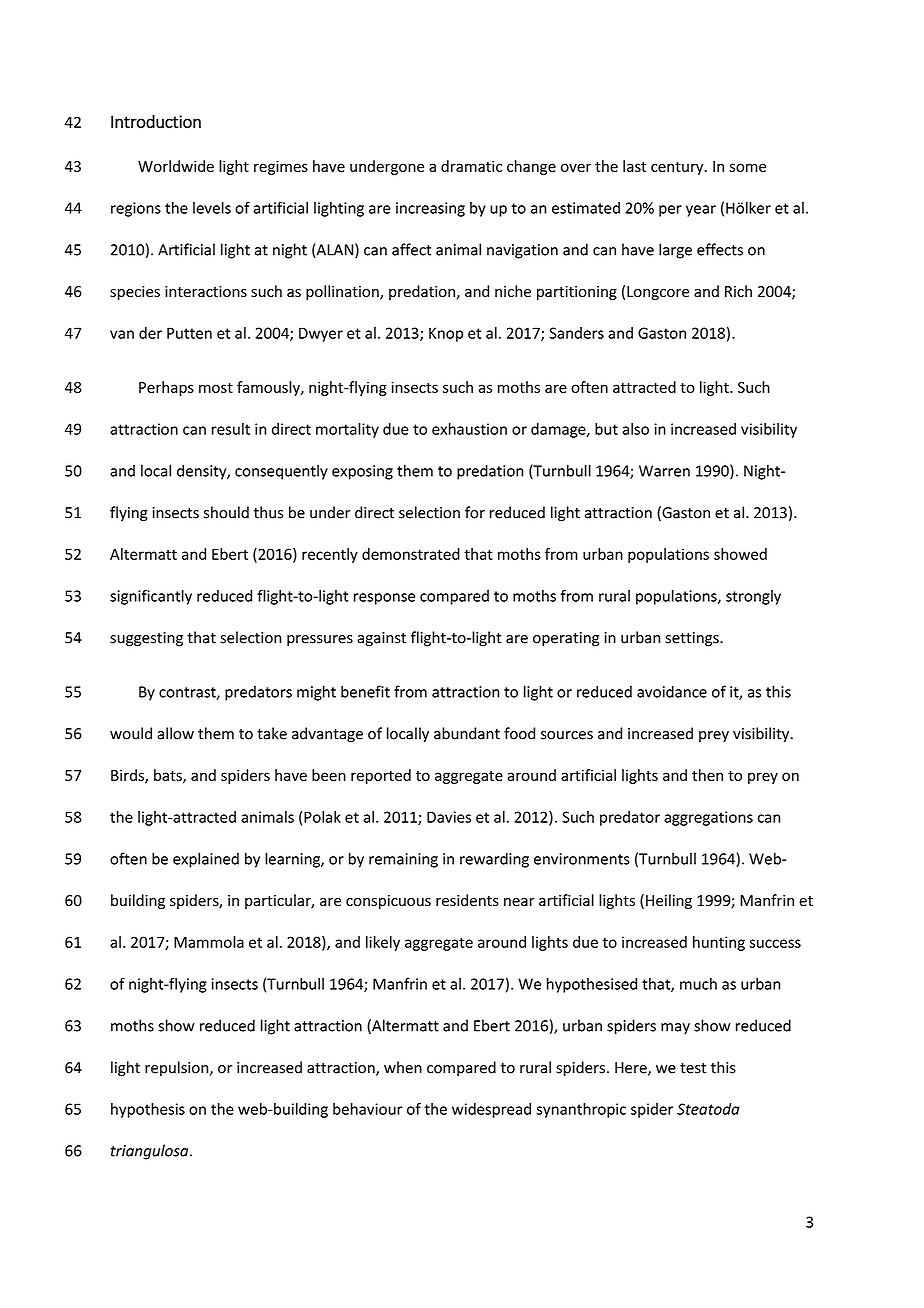 This image has width=924, height=1308. What do you see at coordinates (231, 429) in the image?
I see `result` at bounding box center [231, 429].
